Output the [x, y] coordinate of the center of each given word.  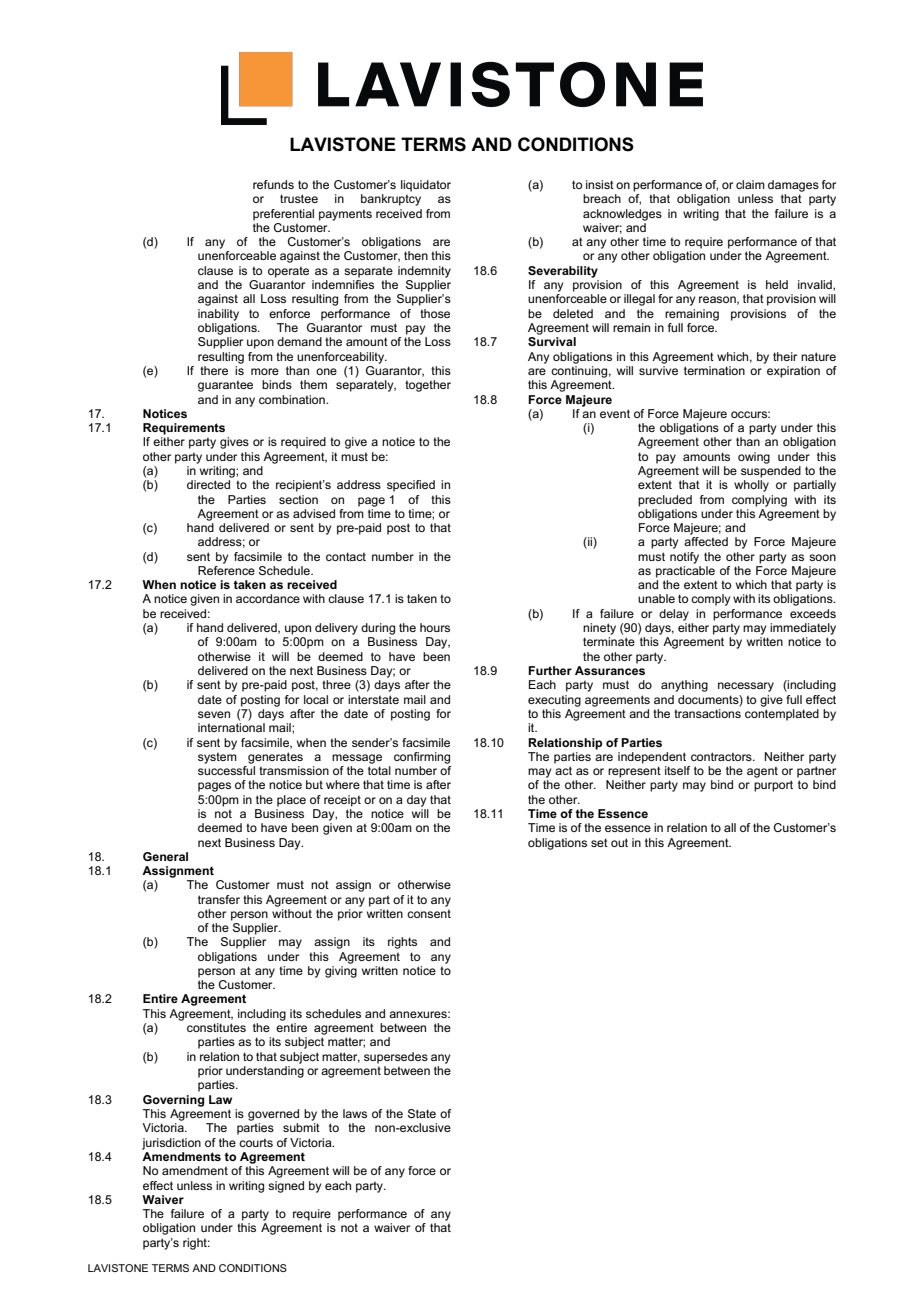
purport [773, 786]
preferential [283, 215]
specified [411, 486]
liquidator [426, 186]
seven [214, 714]
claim [750, 184]
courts [256, 1142]
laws [355, 1113]
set [599, 842]
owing [754, 458]
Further [550, 670]
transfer [219, 899]
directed [208, 484]
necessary [746, 687]
